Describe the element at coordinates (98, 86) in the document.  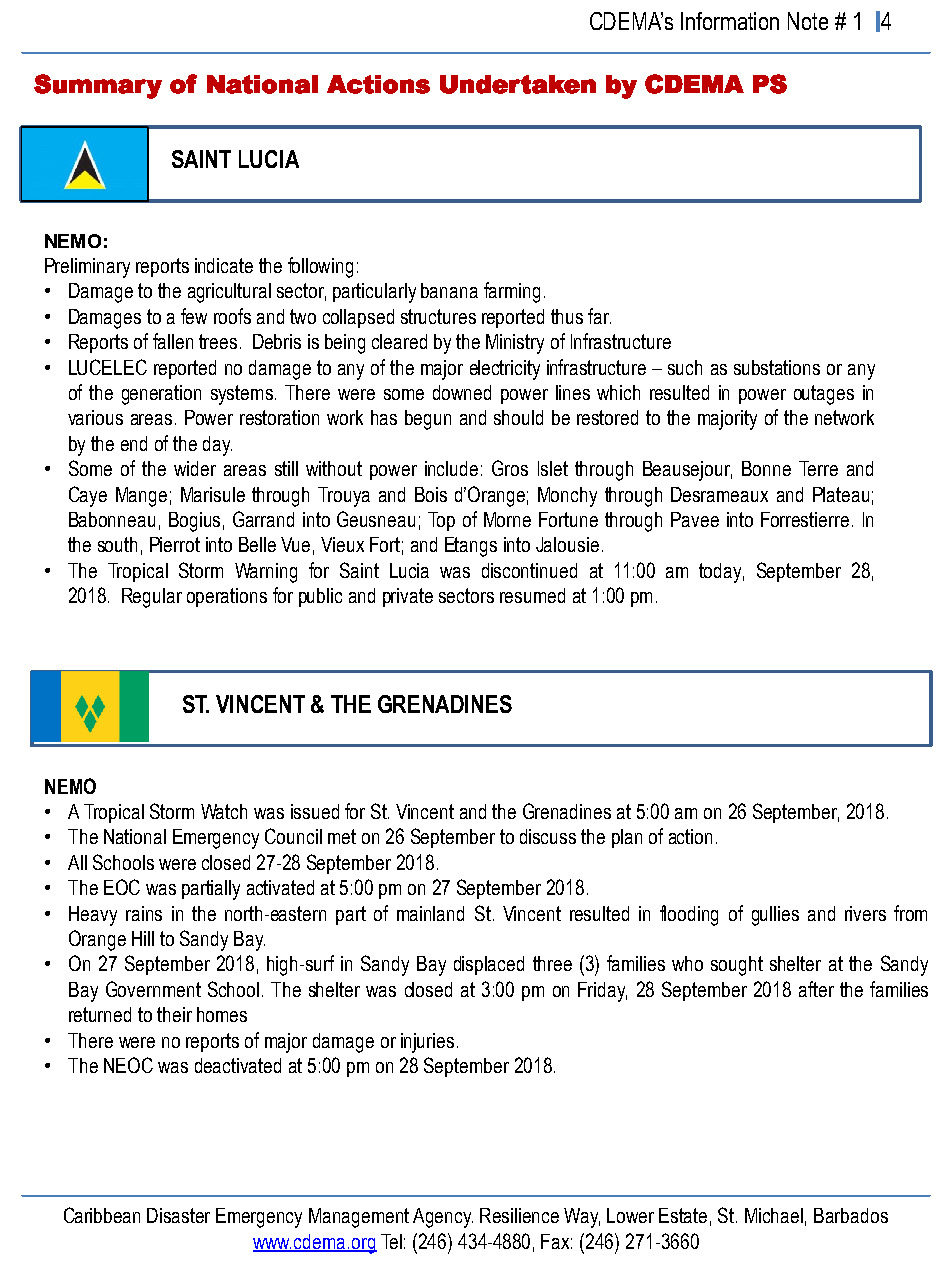
I see `Summary` at that location.
